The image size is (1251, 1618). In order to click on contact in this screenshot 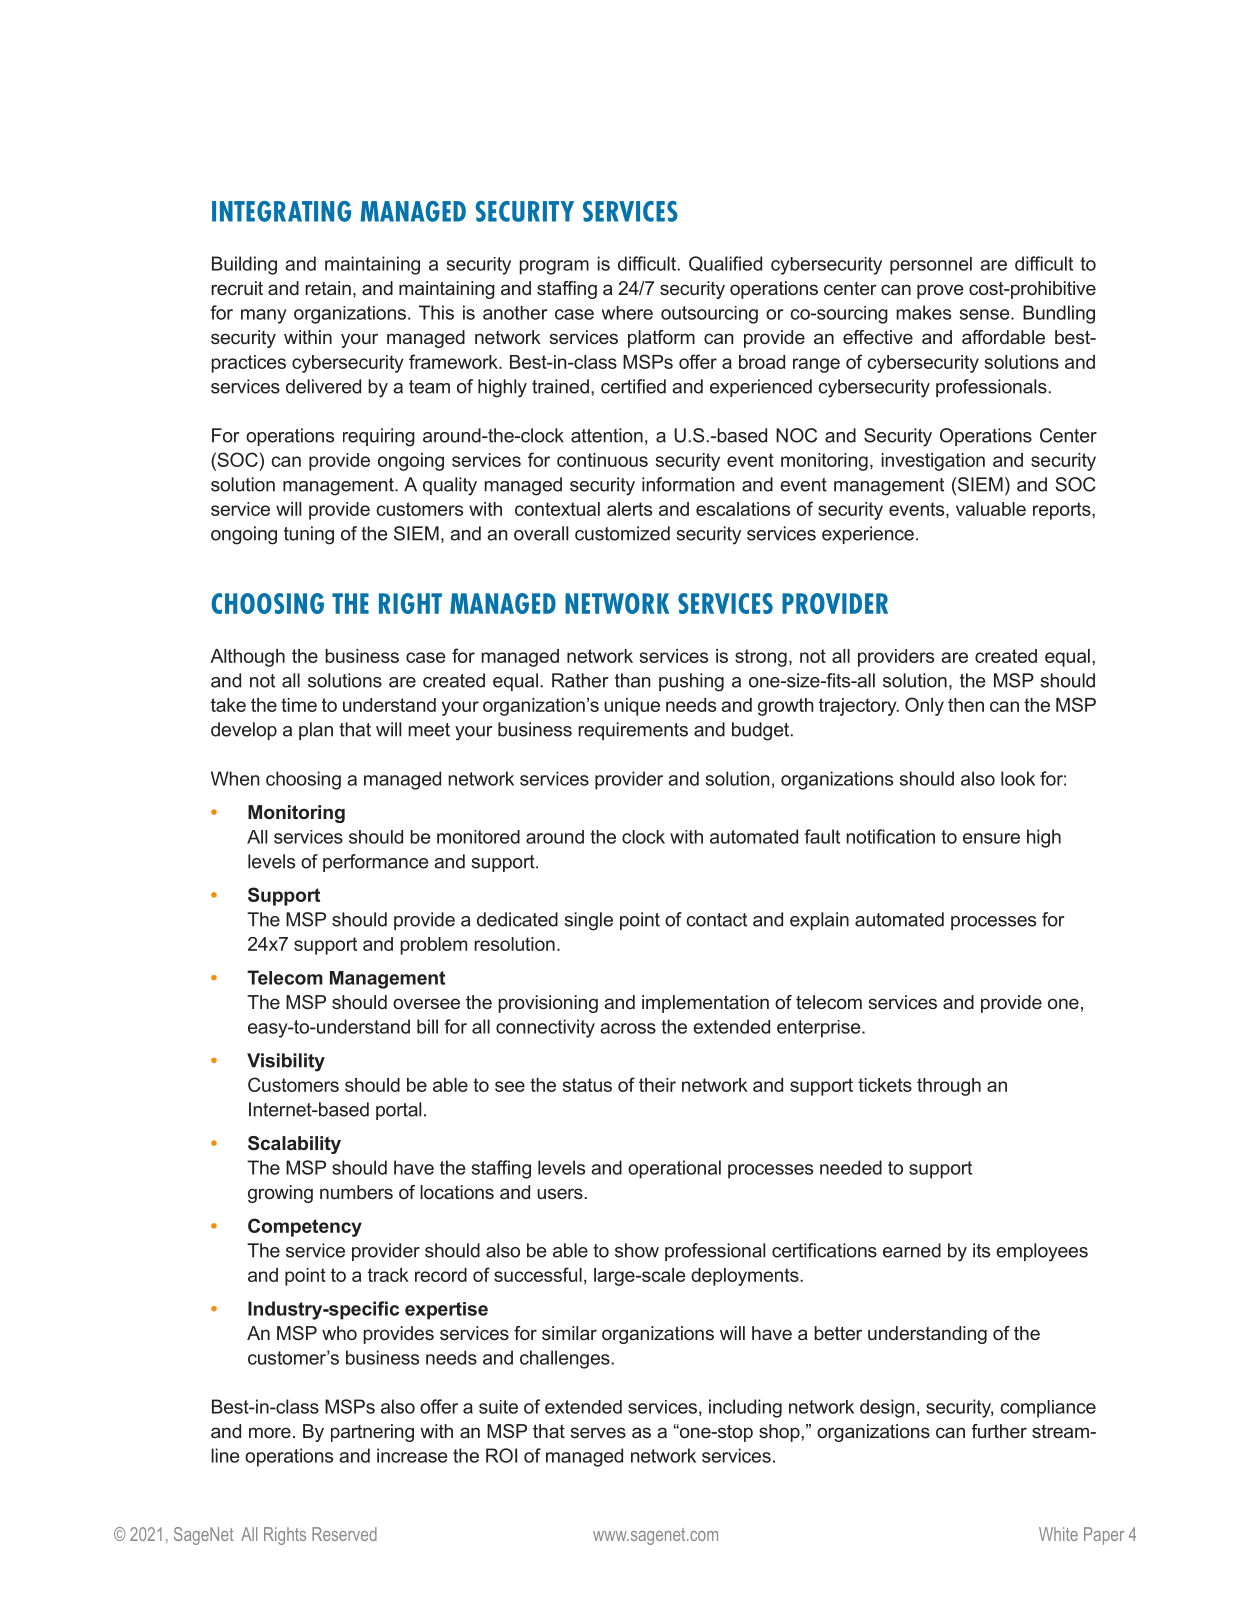, I will do `click(717, 920)`.
